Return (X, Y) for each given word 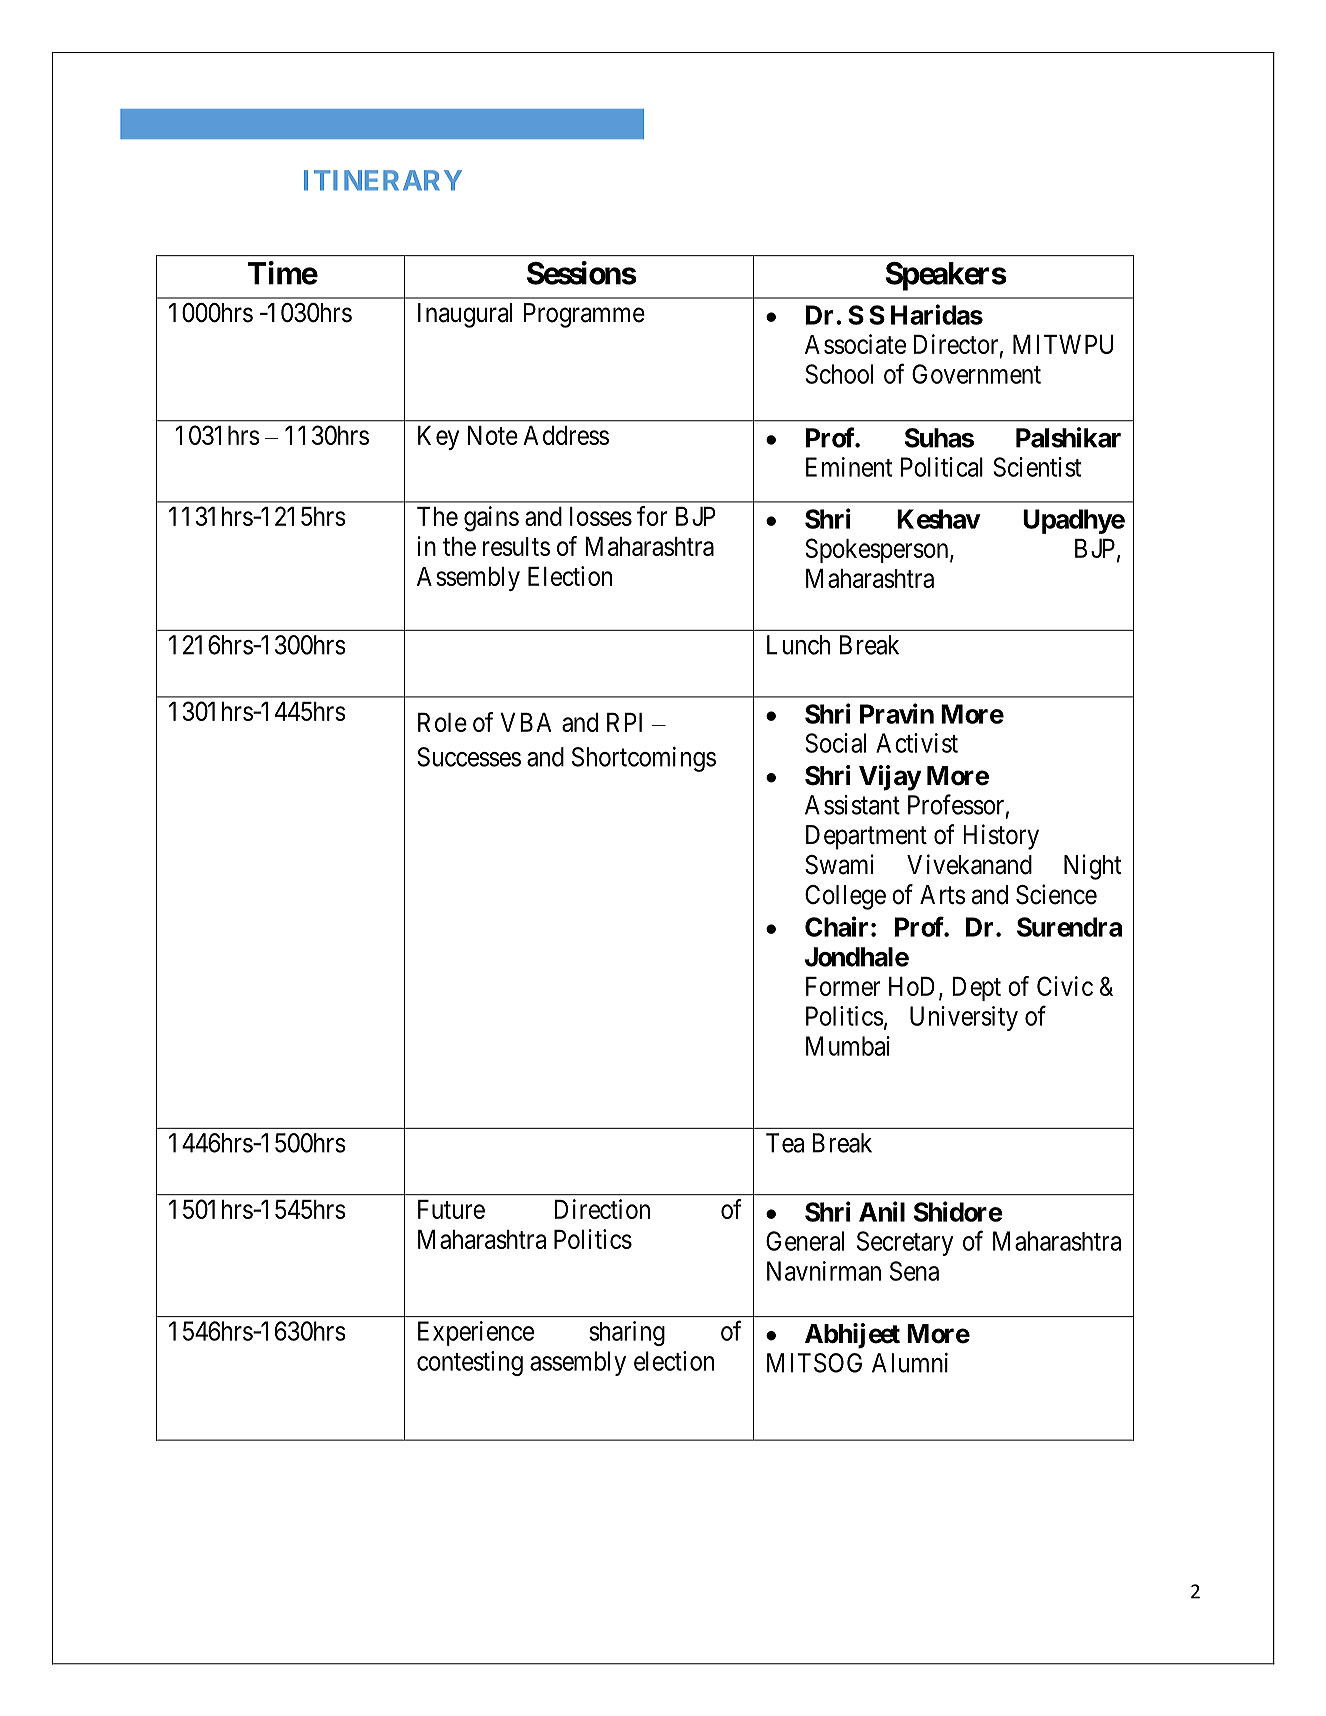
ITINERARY (383, 180)
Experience (476, 1333)
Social (835, 743)
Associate (855, 344)
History (1001, 837)
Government (976, 374)
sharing (627, 1333)
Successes (469, 757)
